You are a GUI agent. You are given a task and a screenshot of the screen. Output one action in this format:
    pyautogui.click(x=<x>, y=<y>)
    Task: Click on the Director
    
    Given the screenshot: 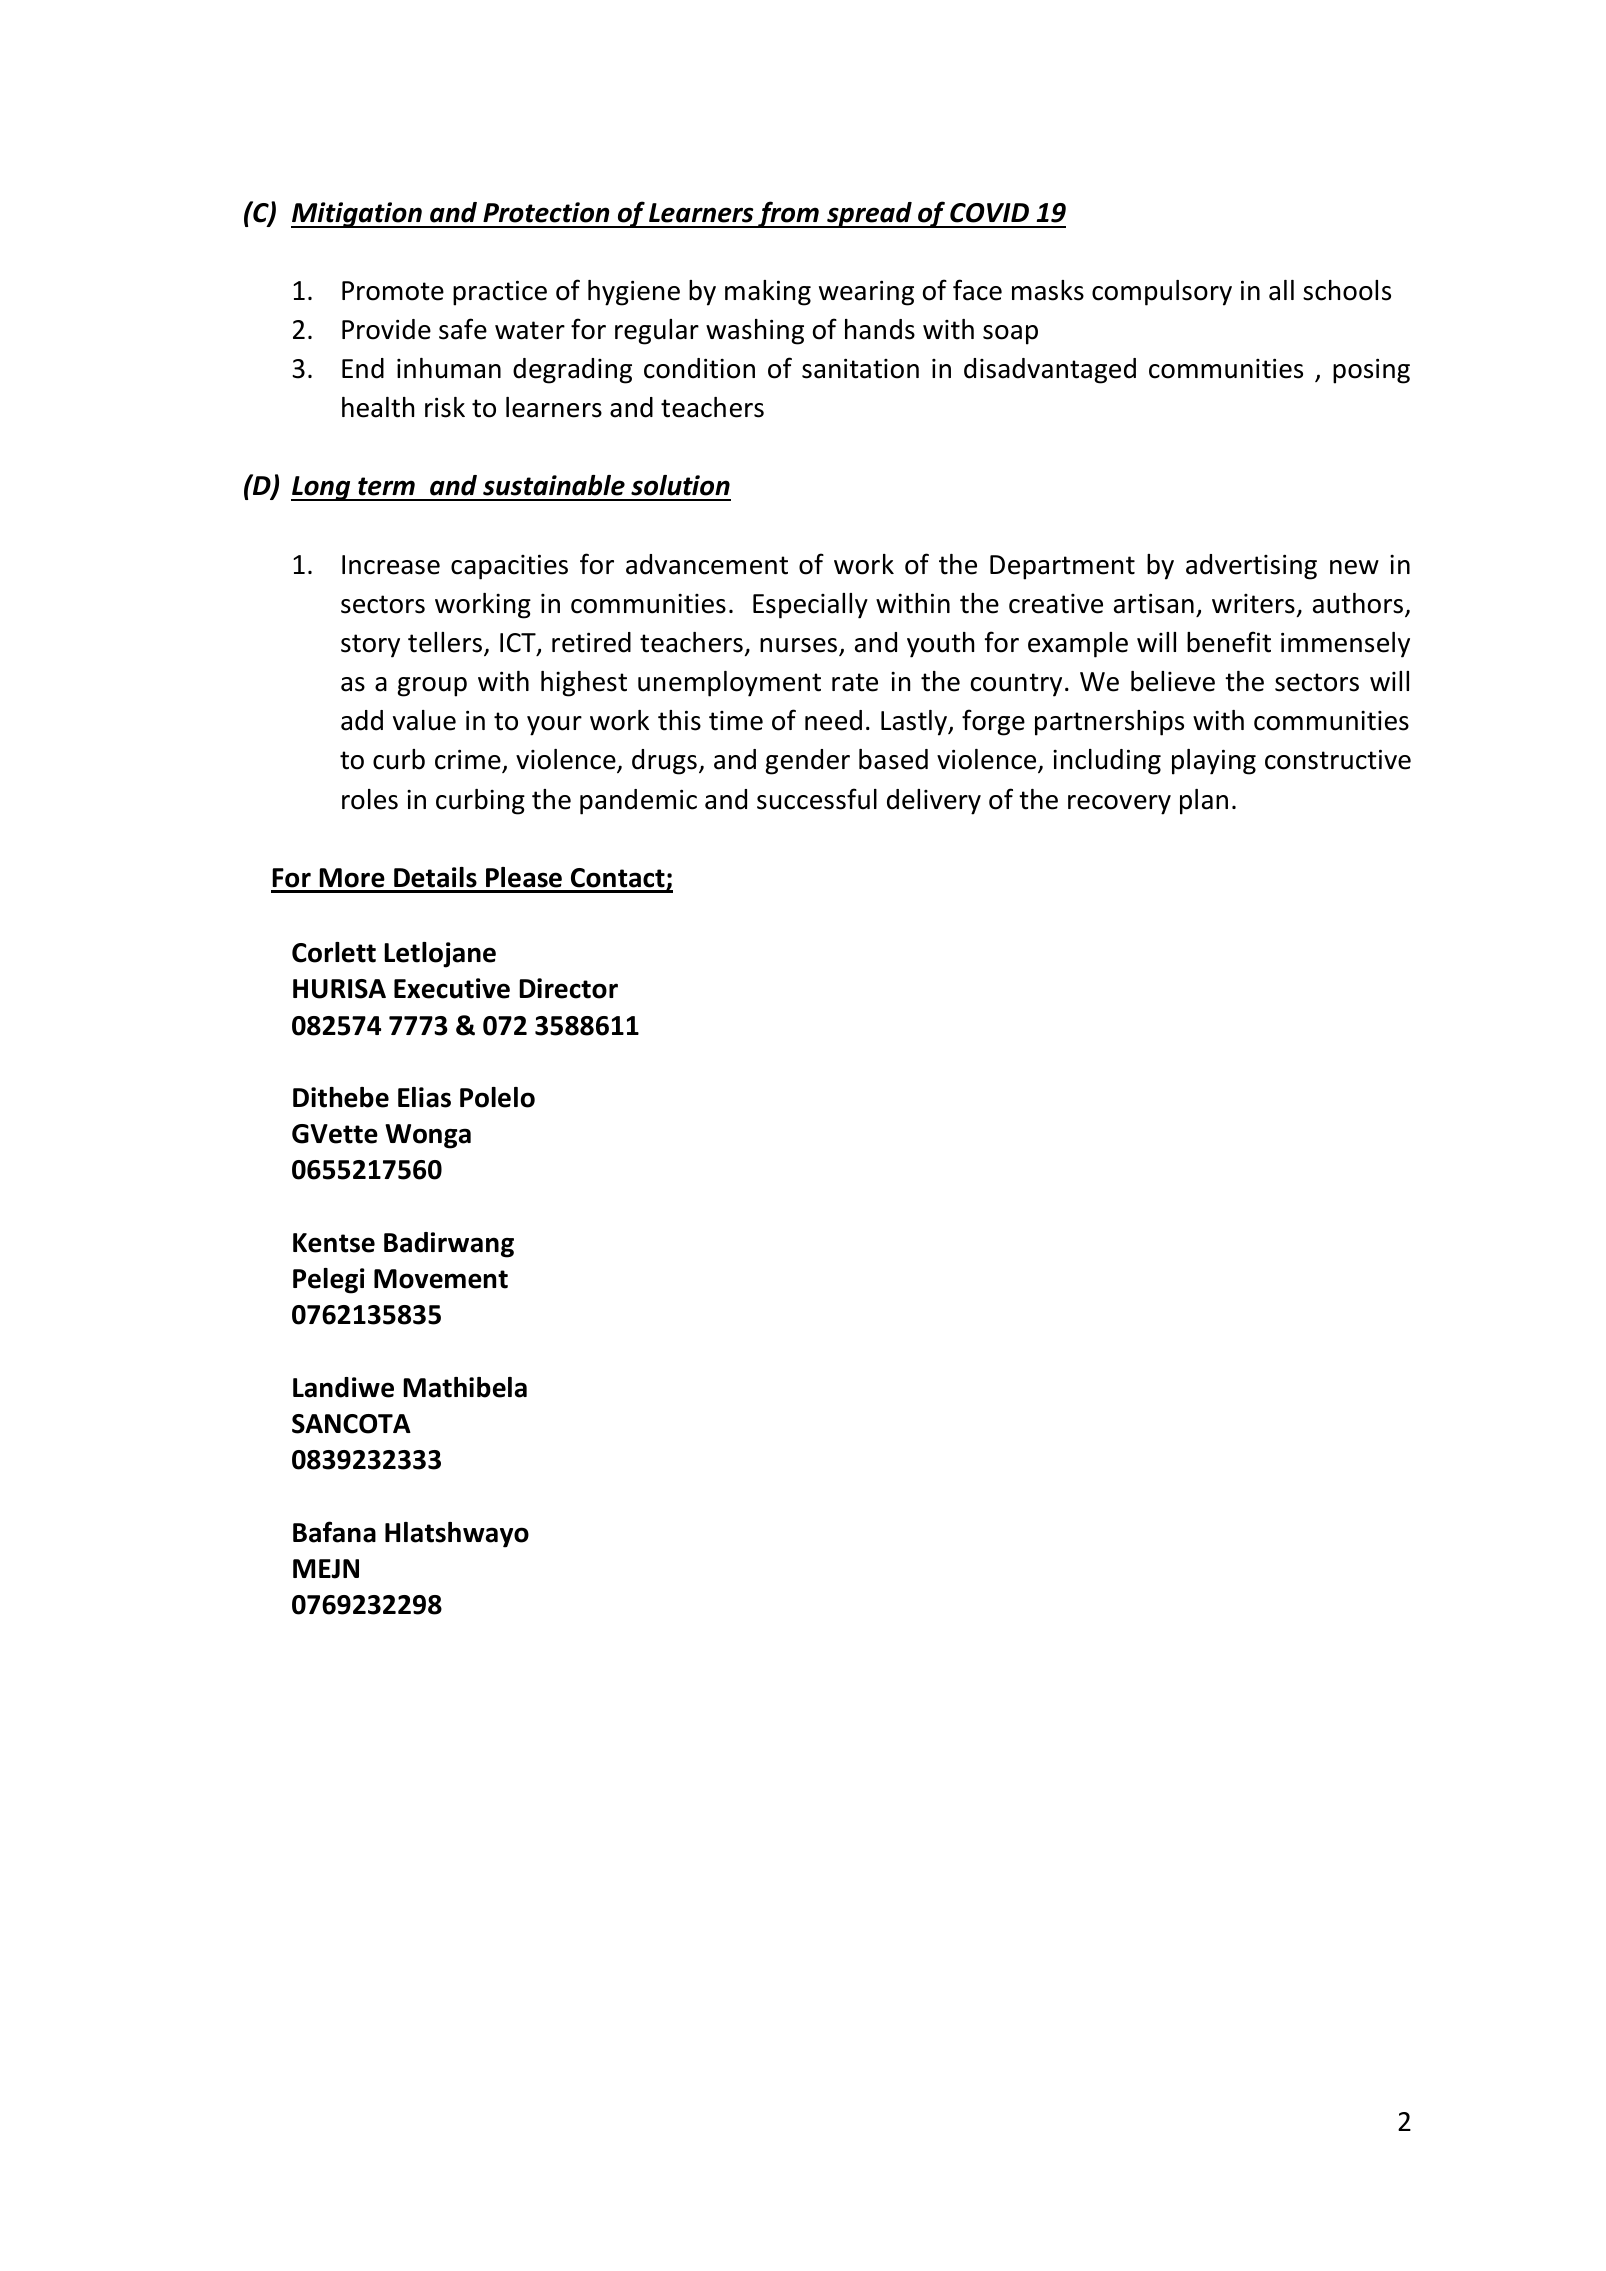 What is the action you would take?
    pyautogui.click(x=568, y=988)
